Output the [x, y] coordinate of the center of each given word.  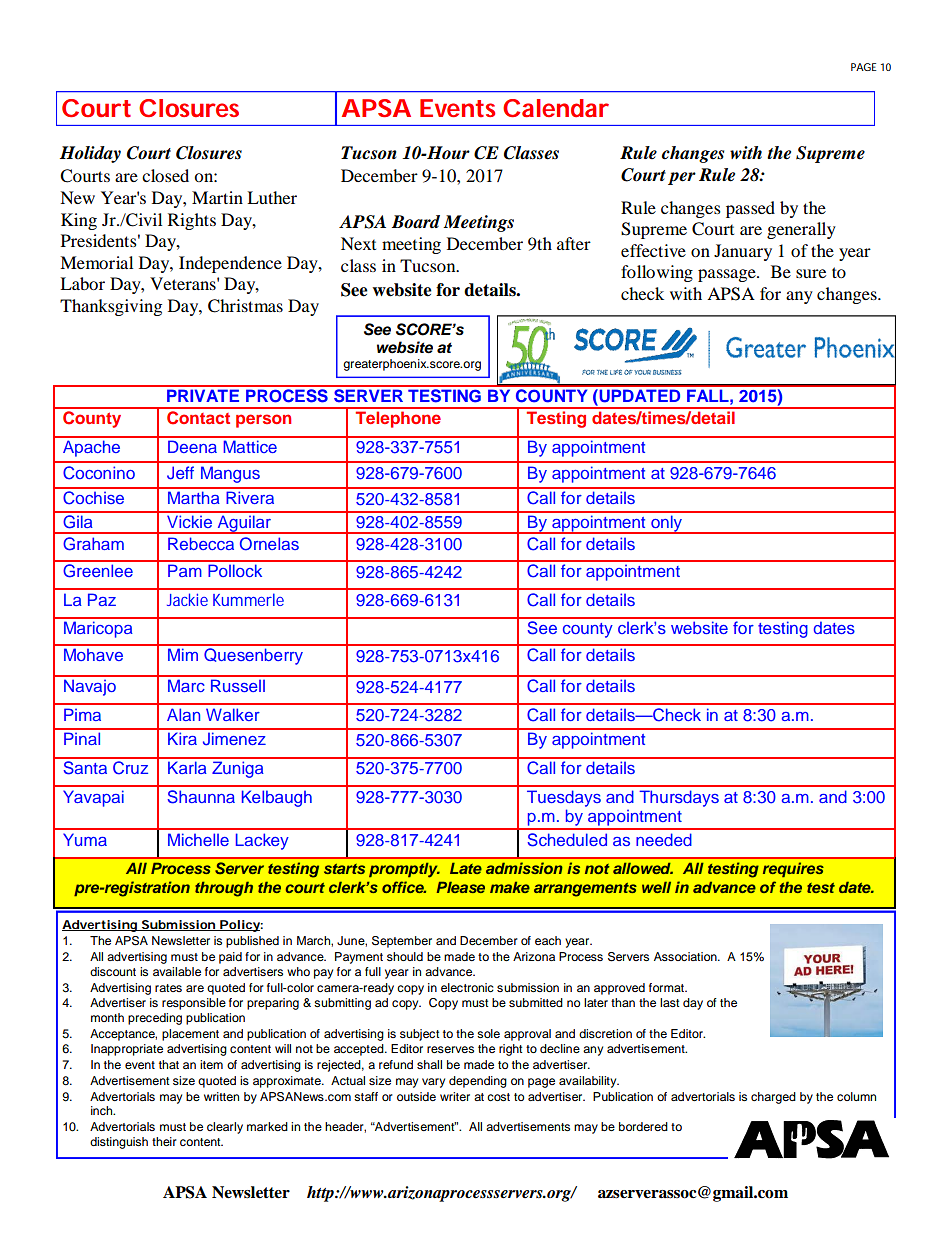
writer [455, 1096]
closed [165, 175]
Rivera [250, 497]
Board [416, 222]
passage [728, 275]
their [164, 1141]
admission [524, 868]
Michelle [198, 839]
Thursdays [679, 798]
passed [750, 209]
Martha [194, 497]
